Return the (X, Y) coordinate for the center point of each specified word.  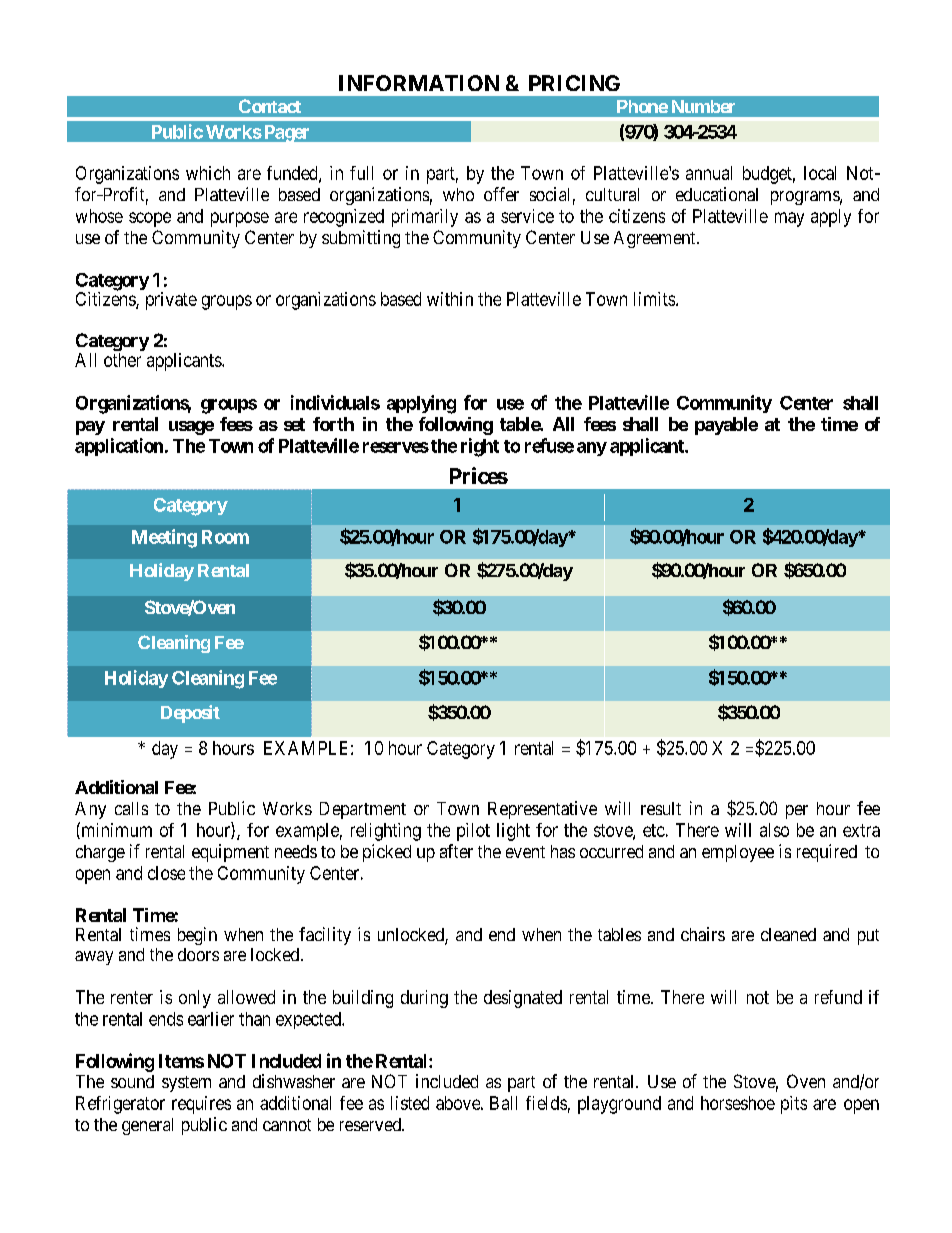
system (186, 1084)
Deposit (190, 714)
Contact (270, 106)
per (797, 812)
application (119, 447)
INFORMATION (419, 83)
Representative (542, 810)
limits (655, 299)
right (480, 447)
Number (703, 106)
